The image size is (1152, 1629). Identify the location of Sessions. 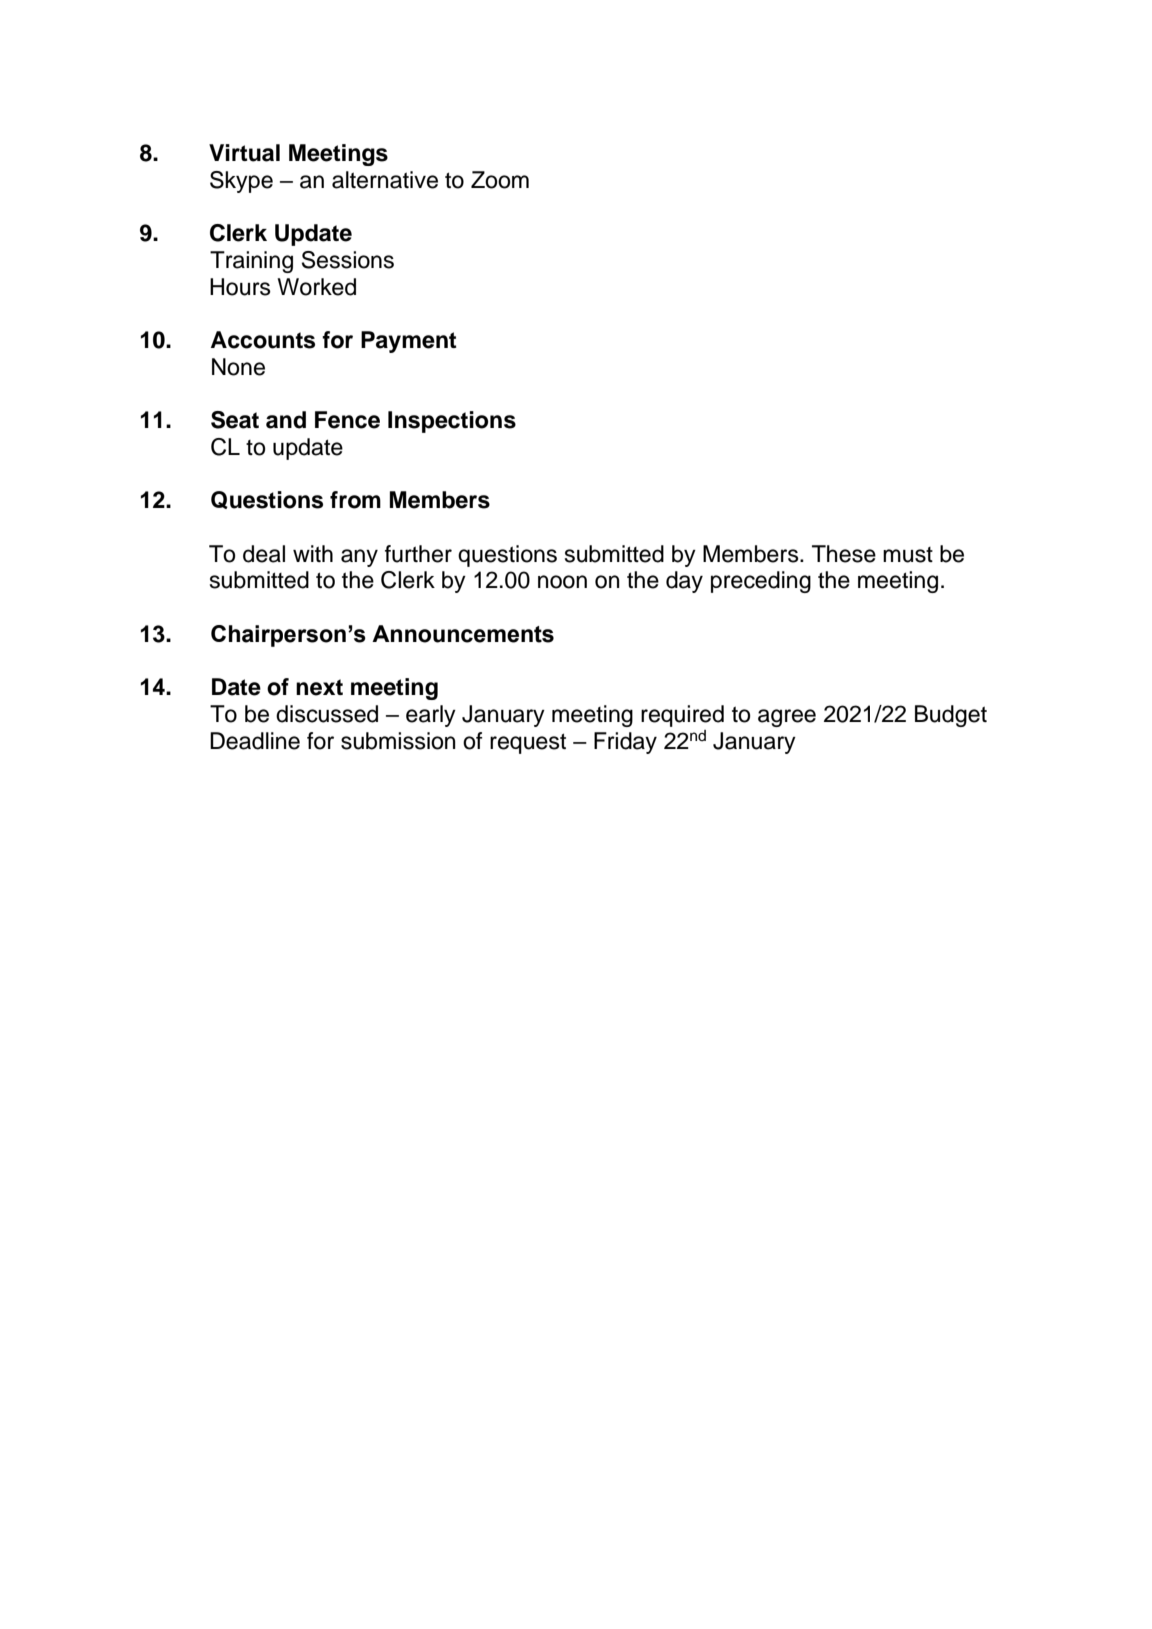
(348, 260).
